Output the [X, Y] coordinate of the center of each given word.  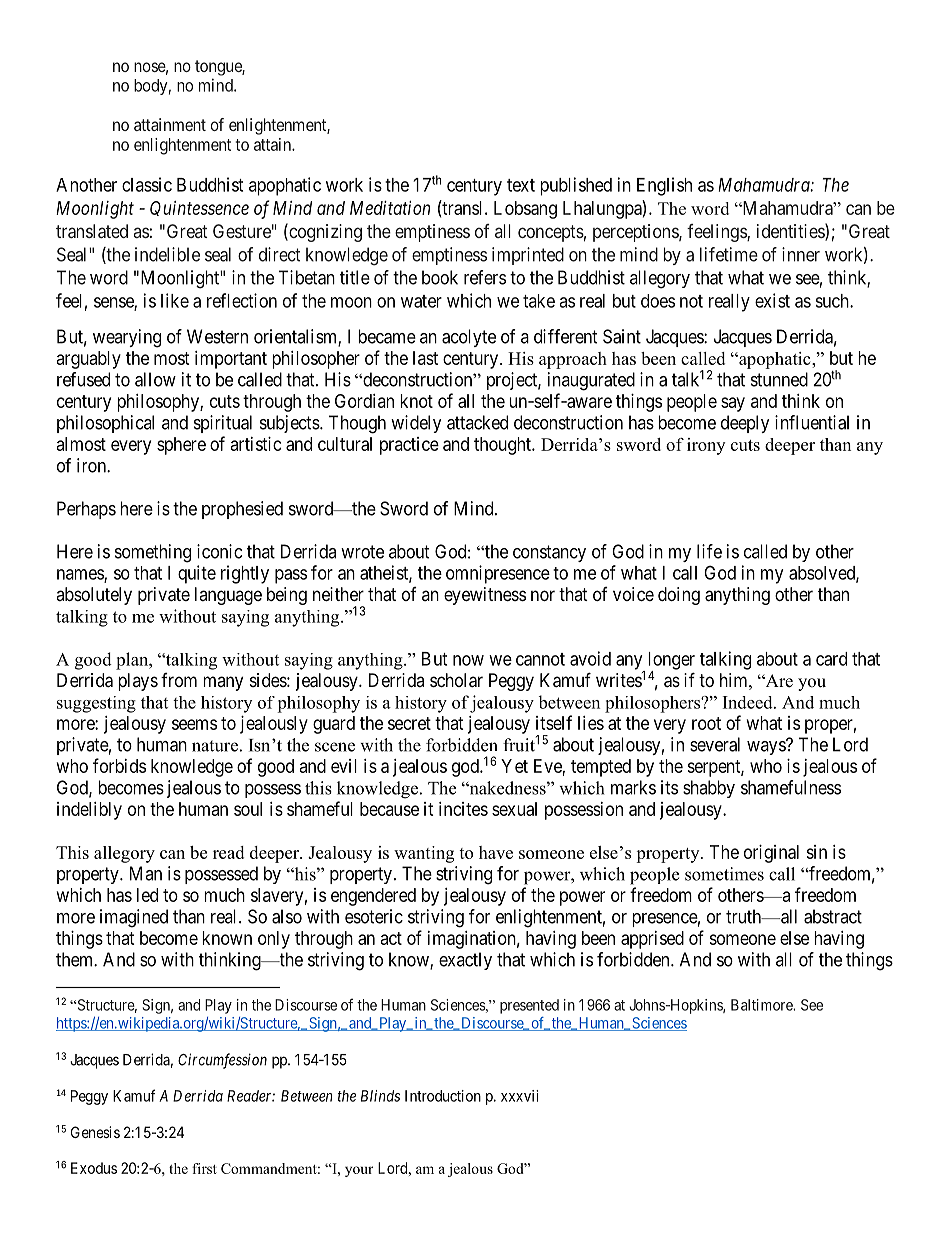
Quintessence [199, 208]
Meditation [390, 208]
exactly [465, 961]
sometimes [724, 874]
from [179, 680]
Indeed [749, 702]
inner [801, 254]
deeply [745, 424]
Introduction [443, 1096]
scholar [456, 680]
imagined [134, 918]
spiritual [223, 424]
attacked [477, 422]
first [204, 1168]
